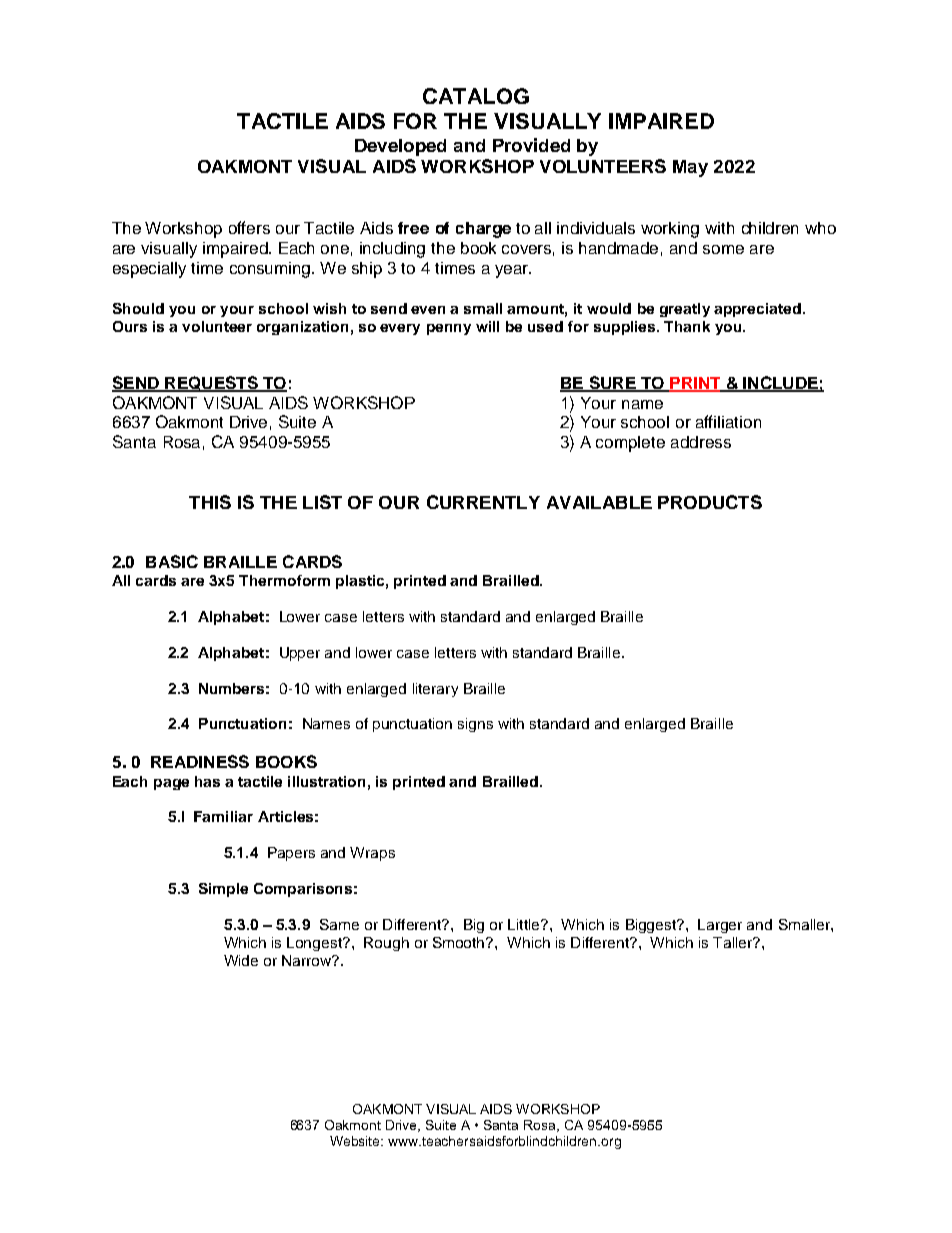 The image size is (952, 1233). What do you see at coordinates (249, 227) in the screenshot?
I see `offers` at bounding box center [249, 227].
